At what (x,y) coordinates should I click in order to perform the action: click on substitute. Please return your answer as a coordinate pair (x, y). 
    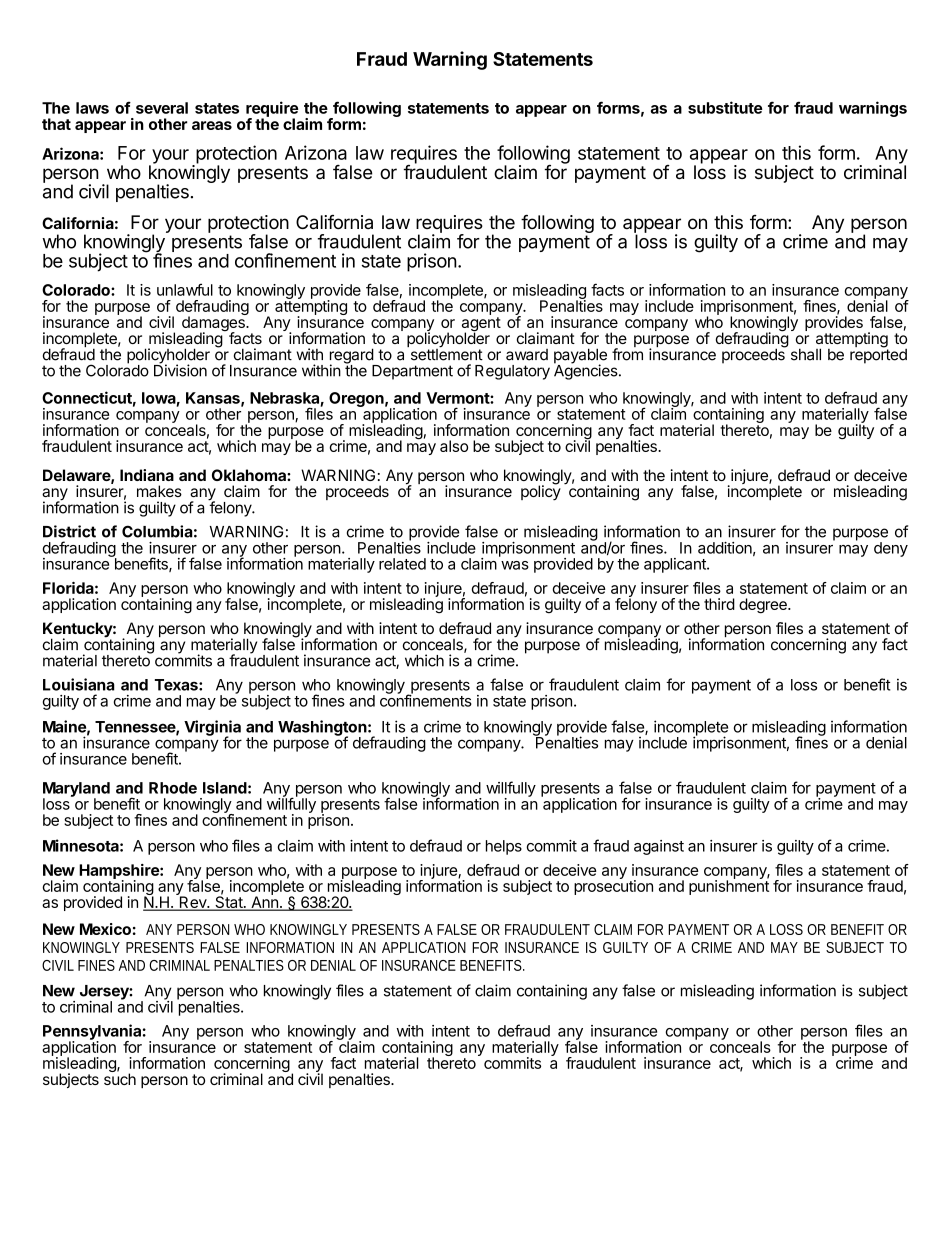
    Looking at the image, I should click on (725, 107).
